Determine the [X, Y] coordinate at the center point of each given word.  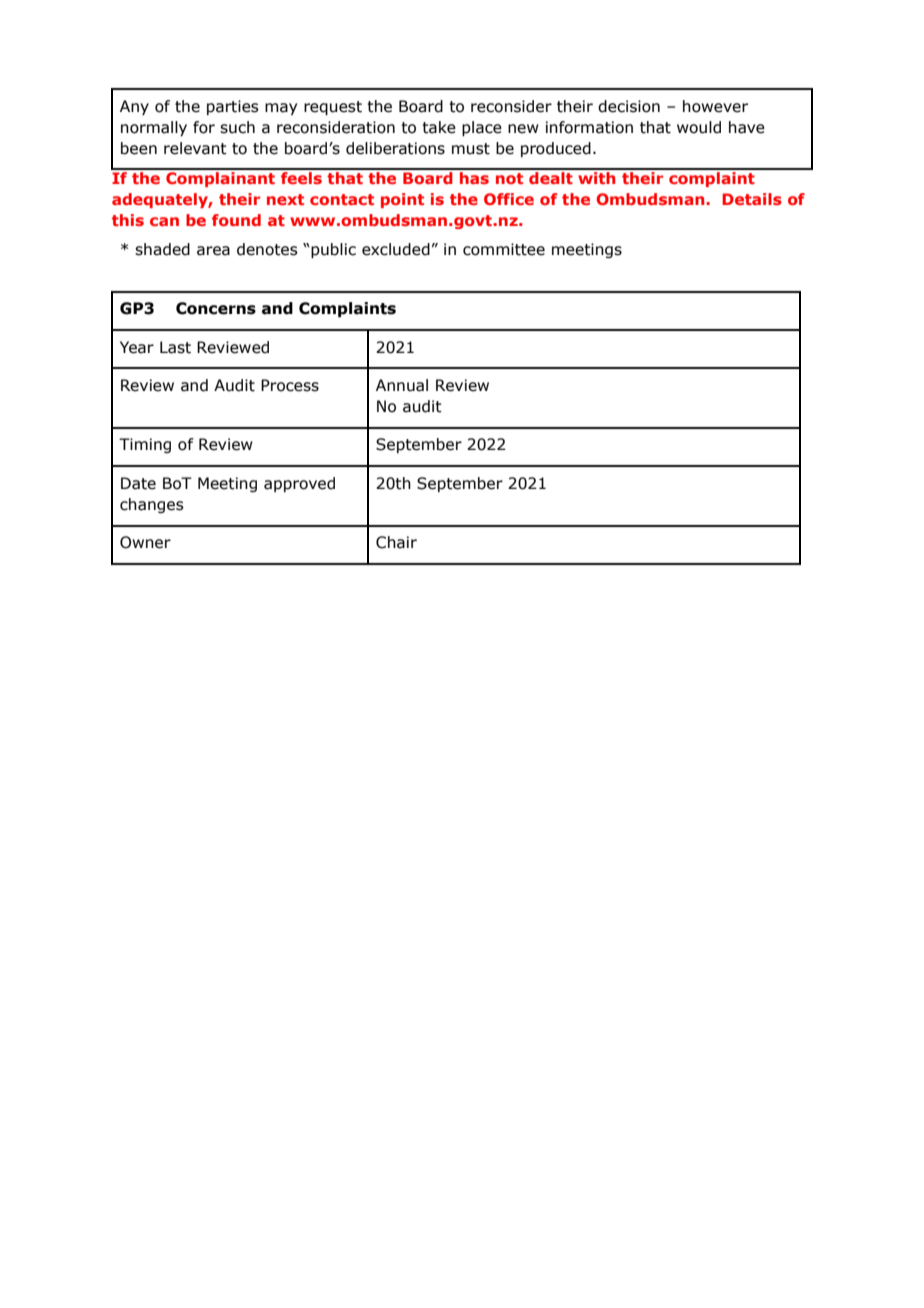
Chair [396, 542]
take [439, 127]
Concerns [216, 308]
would [699, 127]
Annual [402, 385]
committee [504, 249]
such [237, 127]
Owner [145, 542]
